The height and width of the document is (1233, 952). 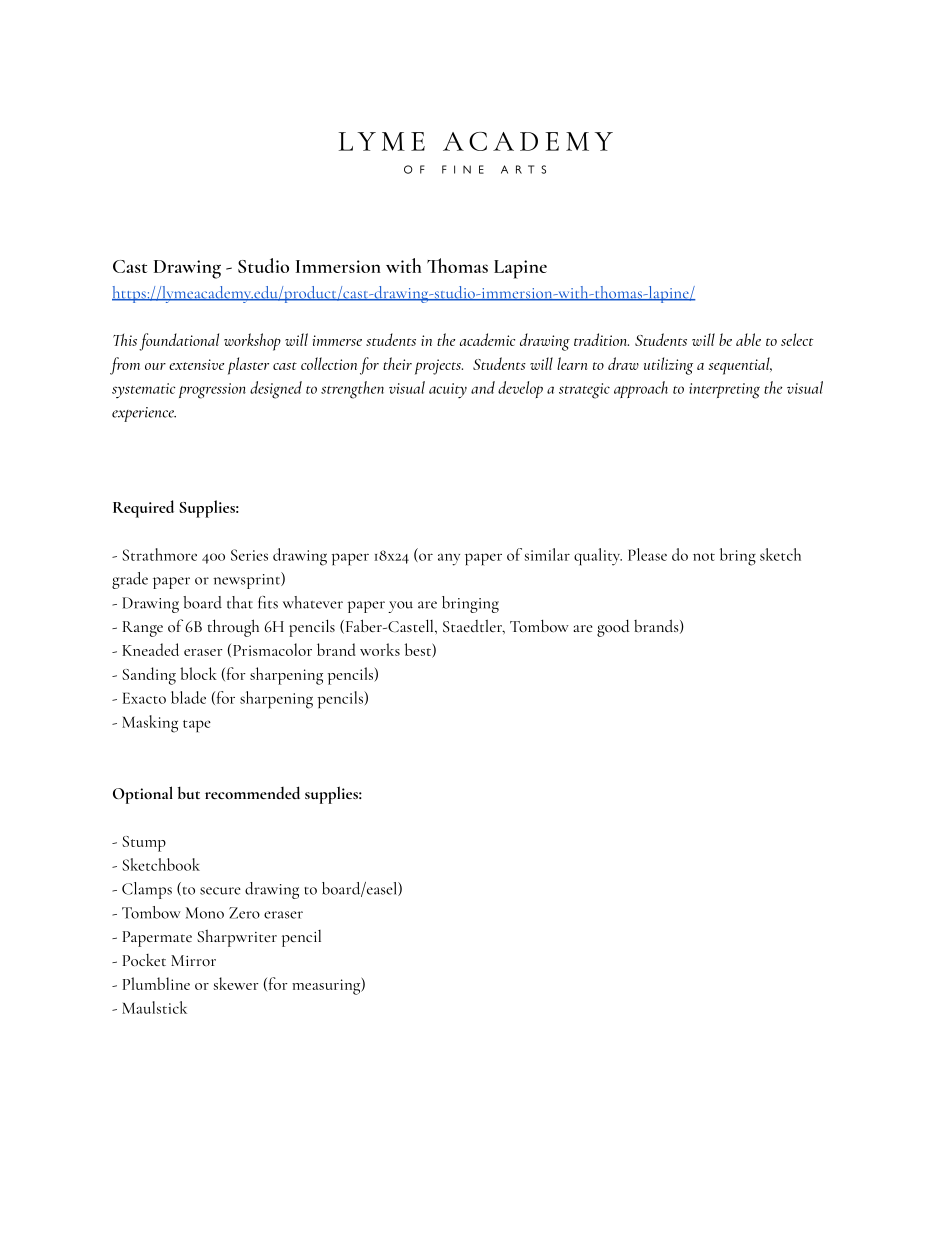 I want to click on sequential, so click(x=740, y=366).
